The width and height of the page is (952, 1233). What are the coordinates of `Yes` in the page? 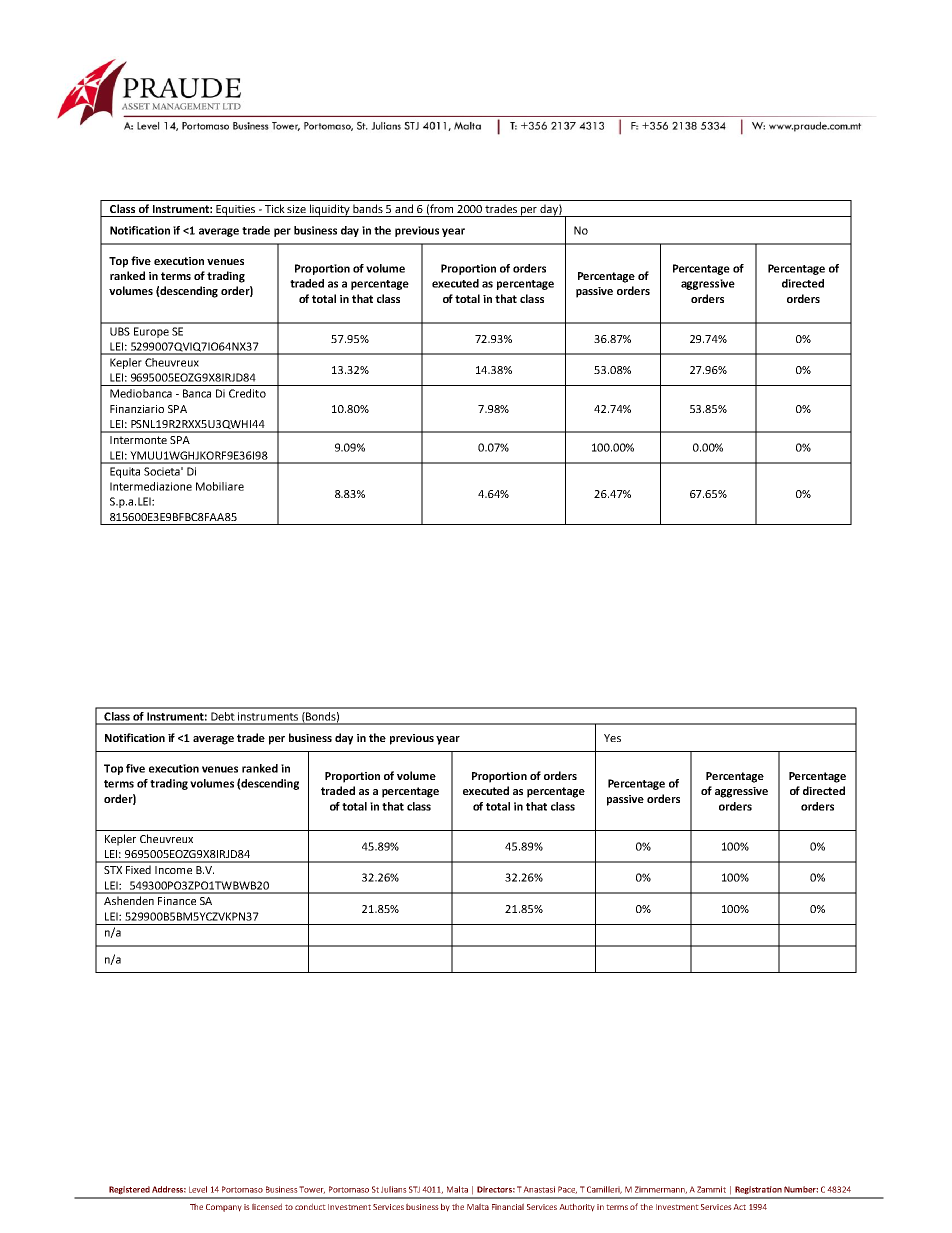 It's located at (612, 738).
